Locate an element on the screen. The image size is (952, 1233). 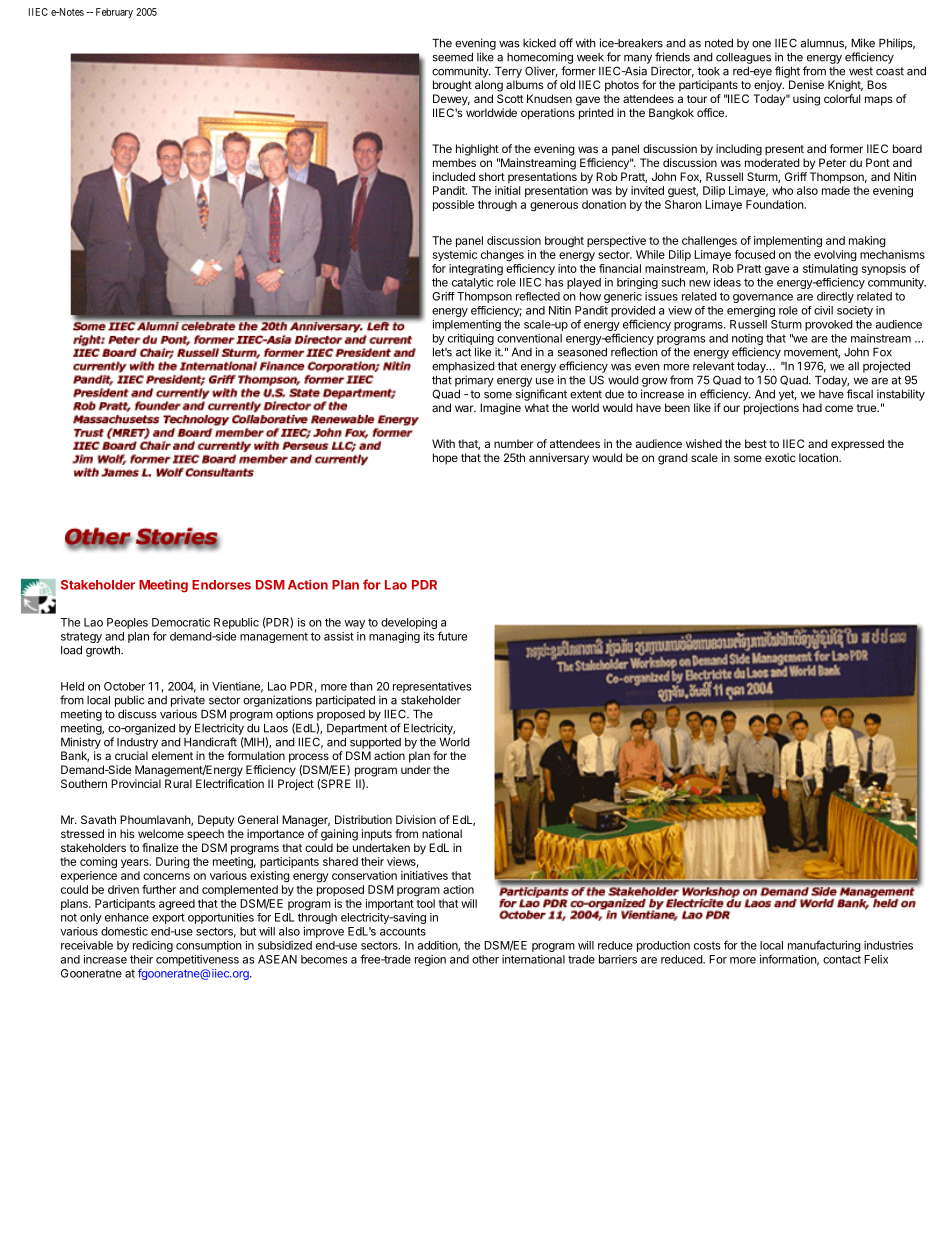
hope is located at coordinates (445, 459).
